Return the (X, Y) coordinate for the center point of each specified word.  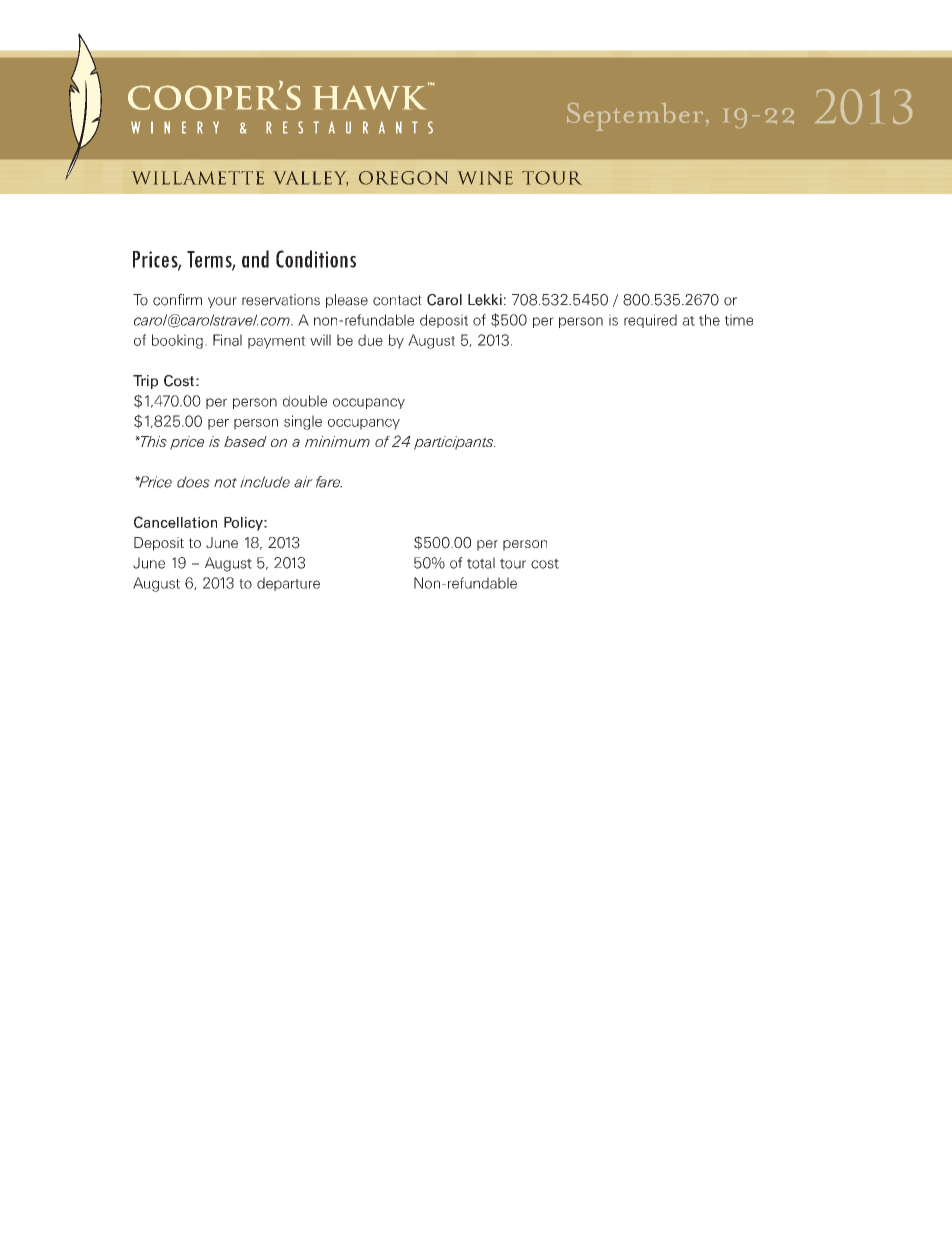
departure (288, 584)
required (650, 321)
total (481, 563)
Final (227, 340)
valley (310, 178)
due (370, 340)
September (635, 117)
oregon (403, 178)
